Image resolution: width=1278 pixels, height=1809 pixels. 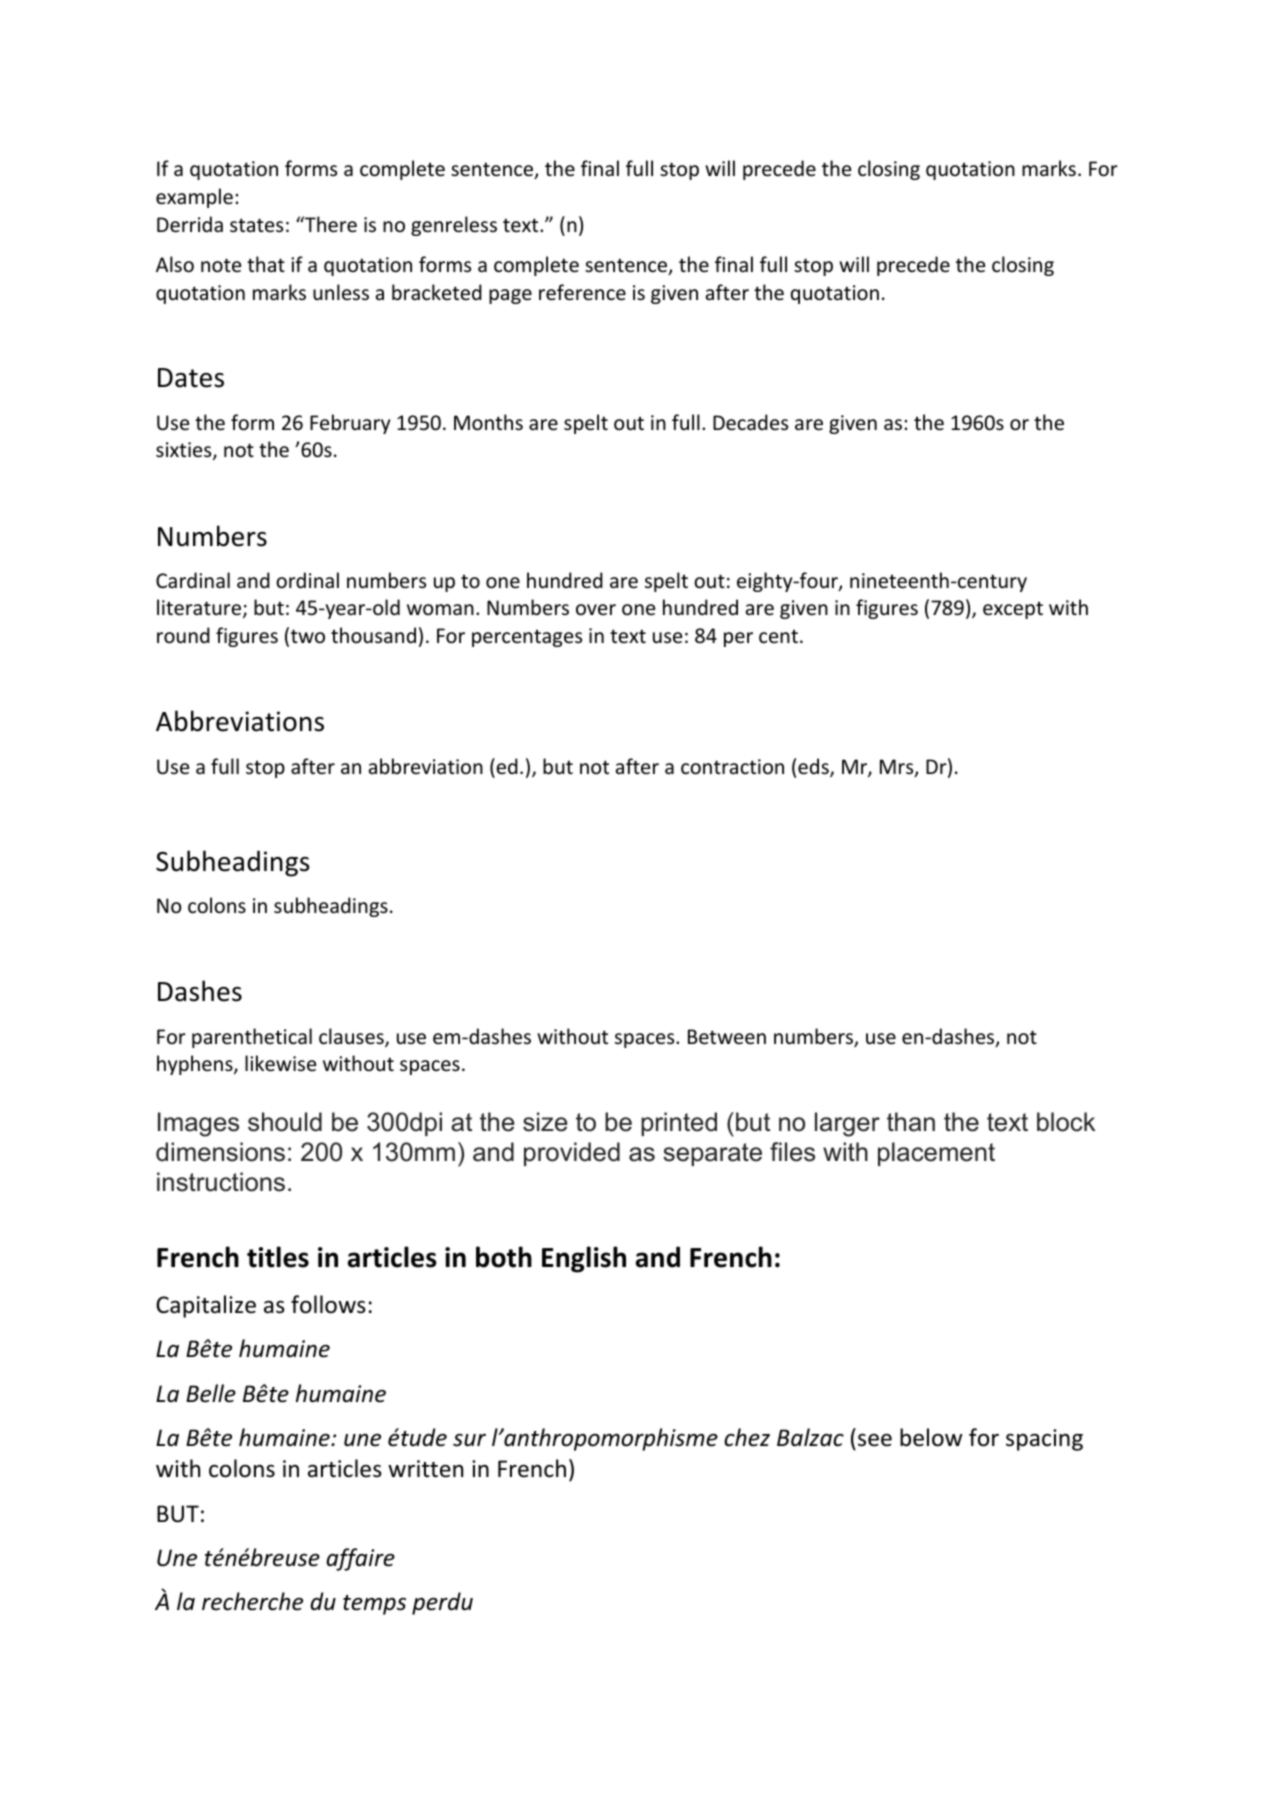 I want to click on states, so click(x=256, y=225).
